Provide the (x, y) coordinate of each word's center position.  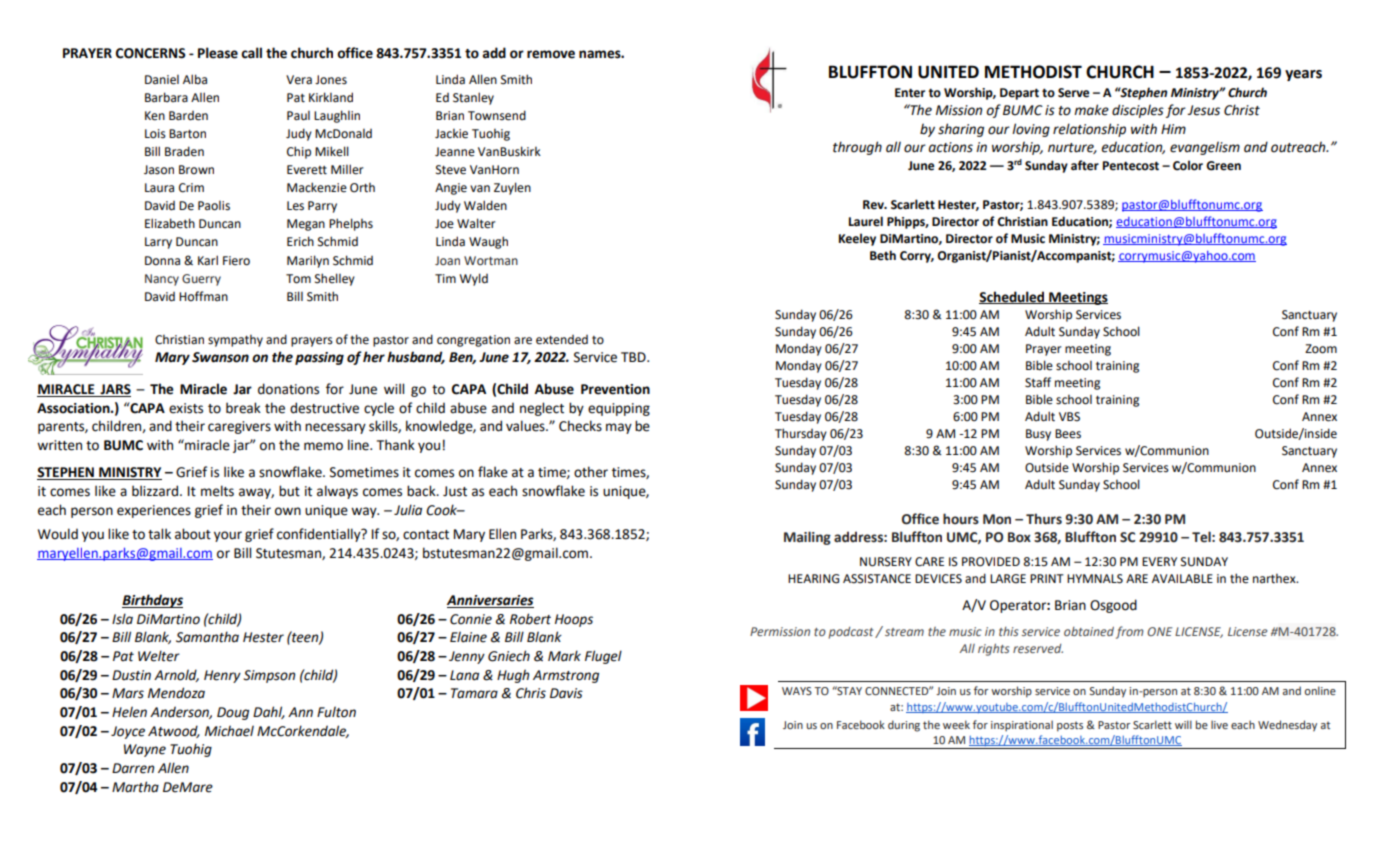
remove (551, 54)
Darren (133, 768)
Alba (195, 79)
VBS (1069, 417)
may (619, 428)
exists (186, 408)
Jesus (1203, 110)
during (904, 726)
